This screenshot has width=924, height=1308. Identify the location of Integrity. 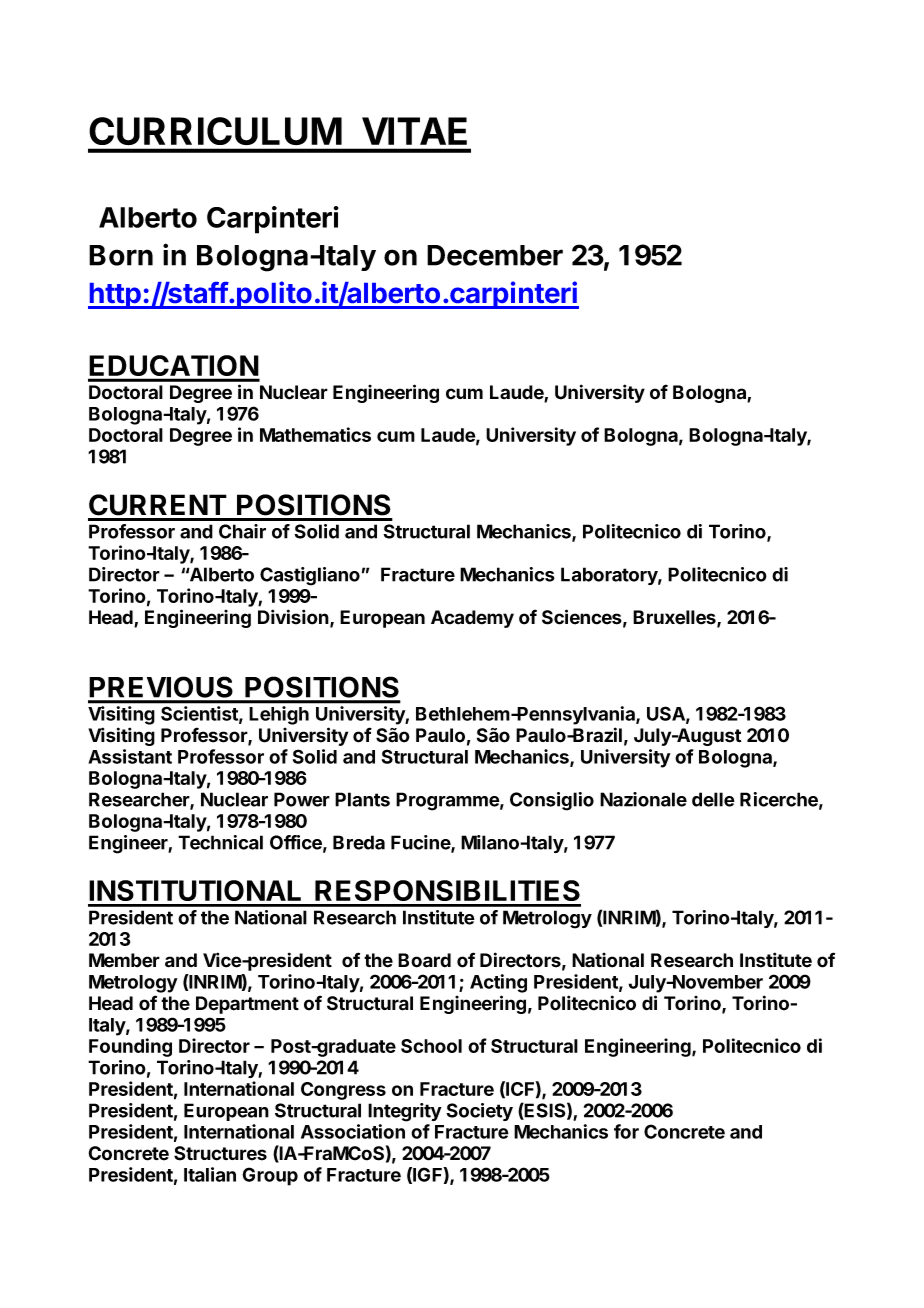
(405, 1112).
